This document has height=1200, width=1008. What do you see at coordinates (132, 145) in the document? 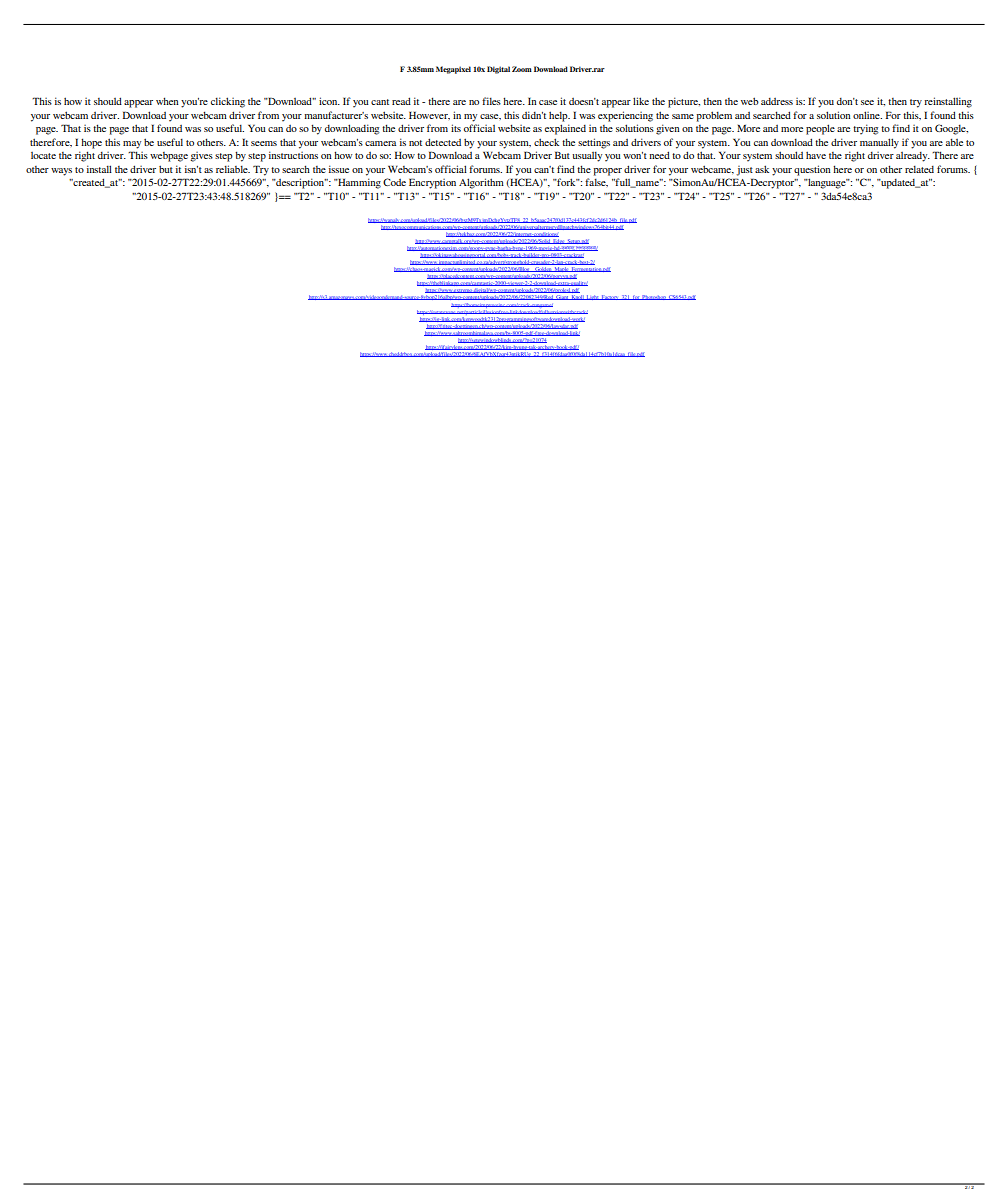
I see `may` at bounding box center [132, 145].
